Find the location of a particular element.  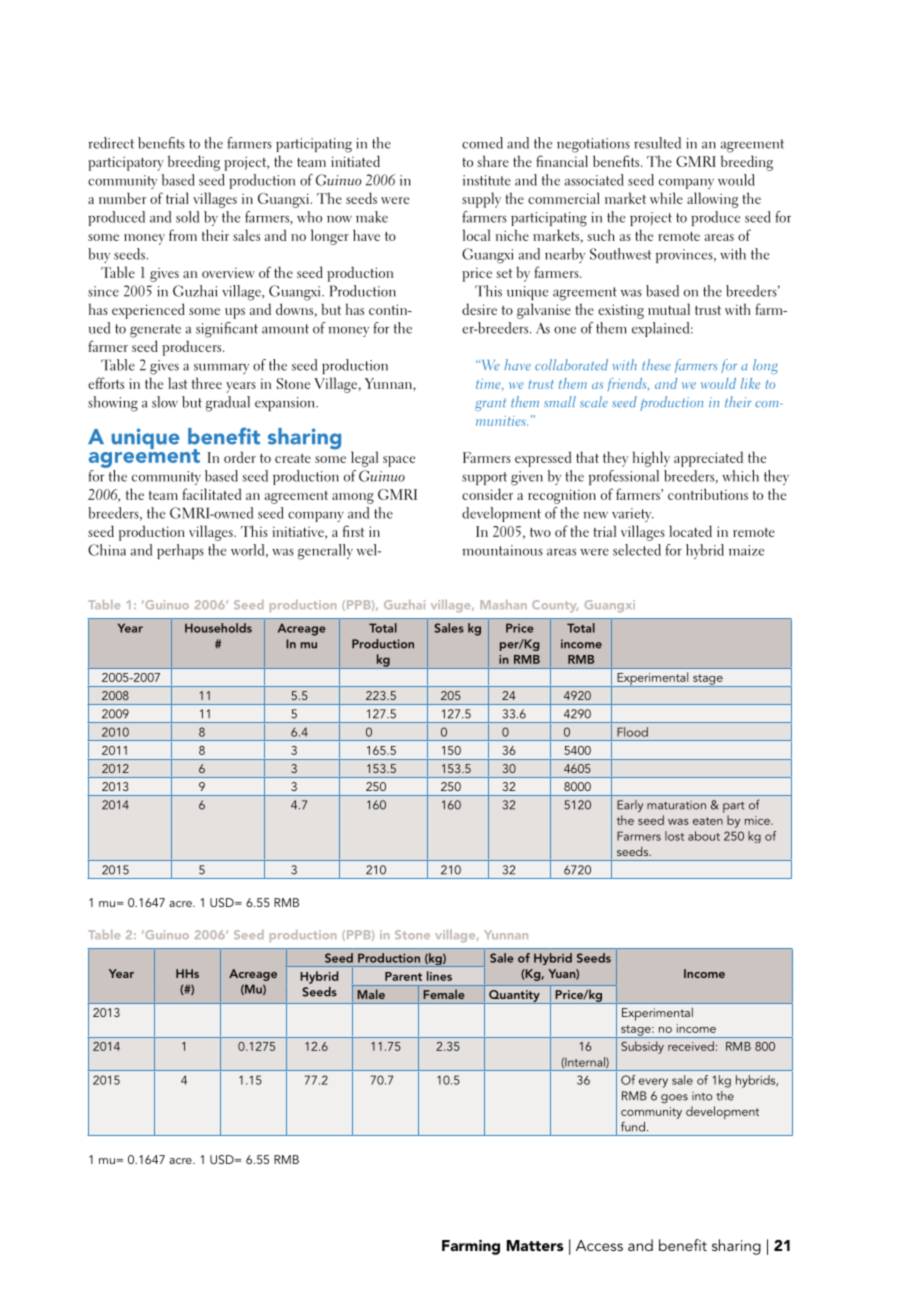

Parent is located at coordinates (403, 976).
